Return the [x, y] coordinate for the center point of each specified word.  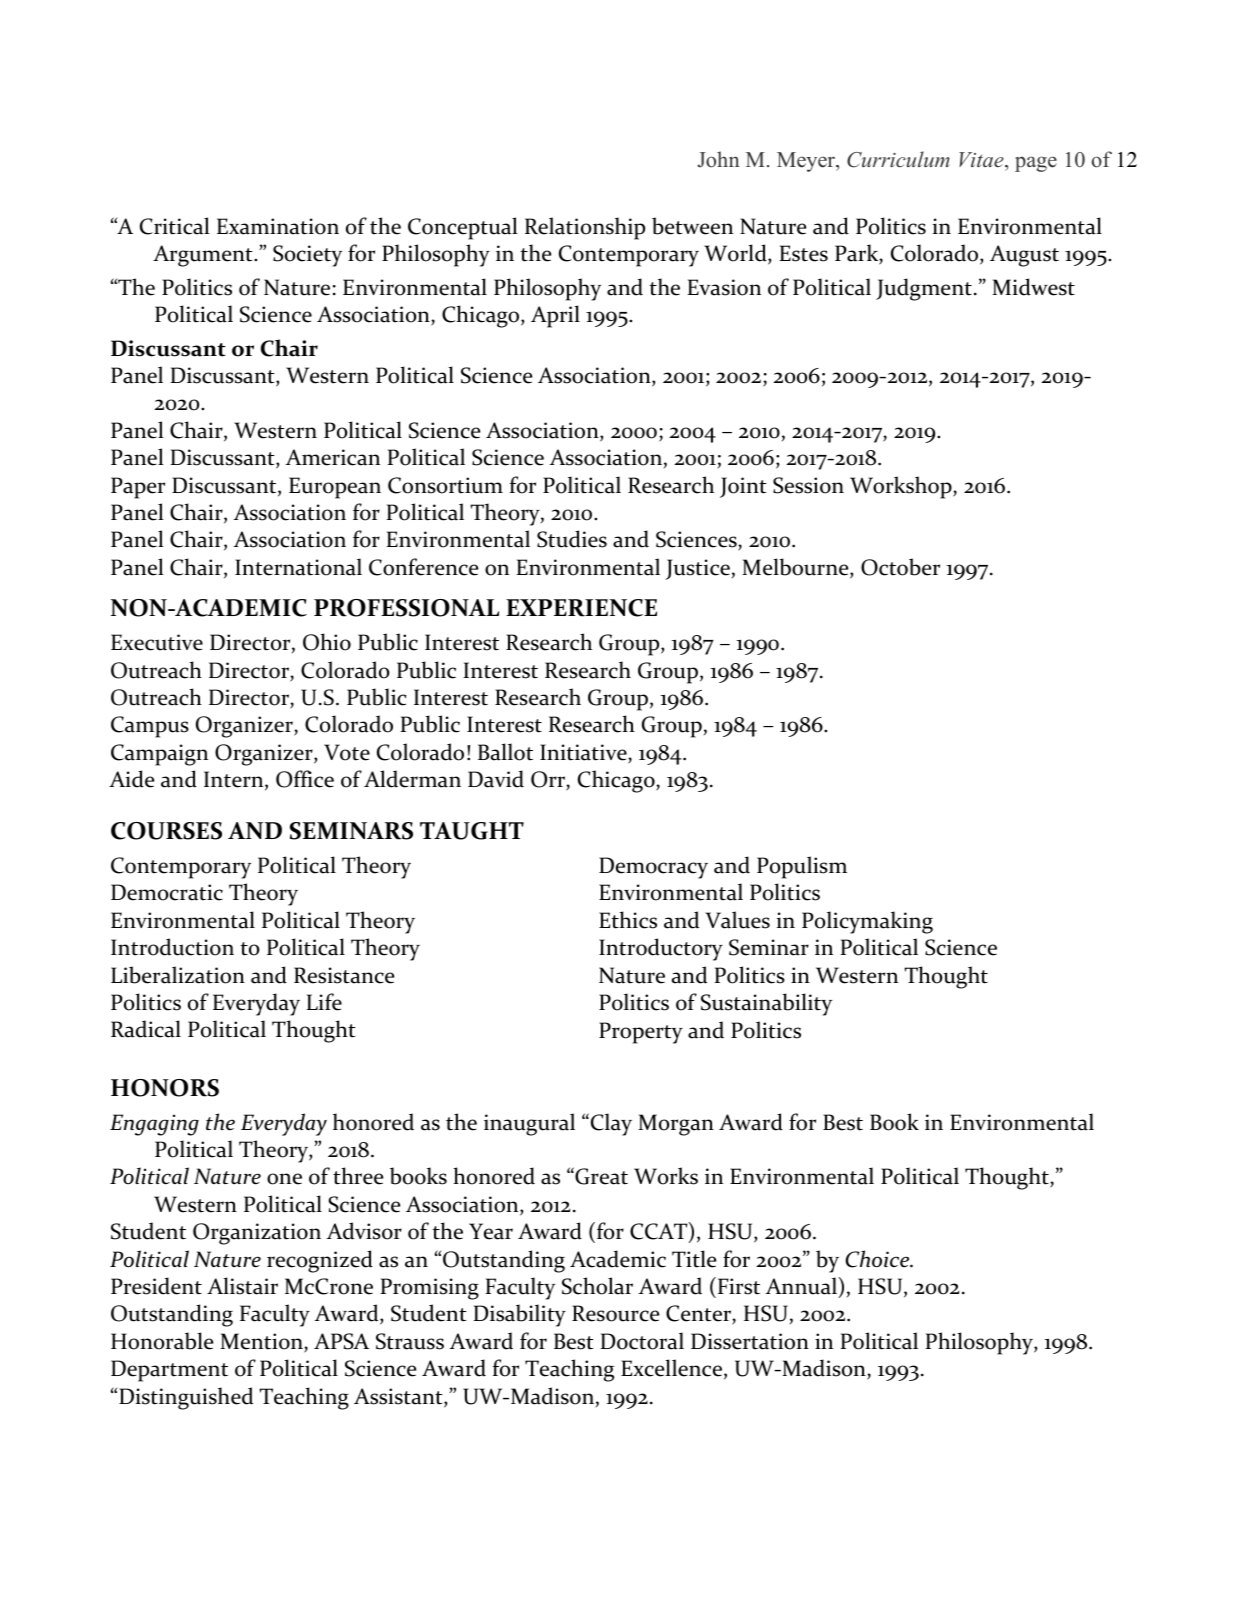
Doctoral [642, 1341]
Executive [157, 642]
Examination [278, 226]
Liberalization [178, 975]
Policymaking [867, 922]
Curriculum [898, 159]
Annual [801, 1286]
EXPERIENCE [581, 608]
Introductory [661, 949]
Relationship [585, 228]
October [900, 567]
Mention [262, 1342]
